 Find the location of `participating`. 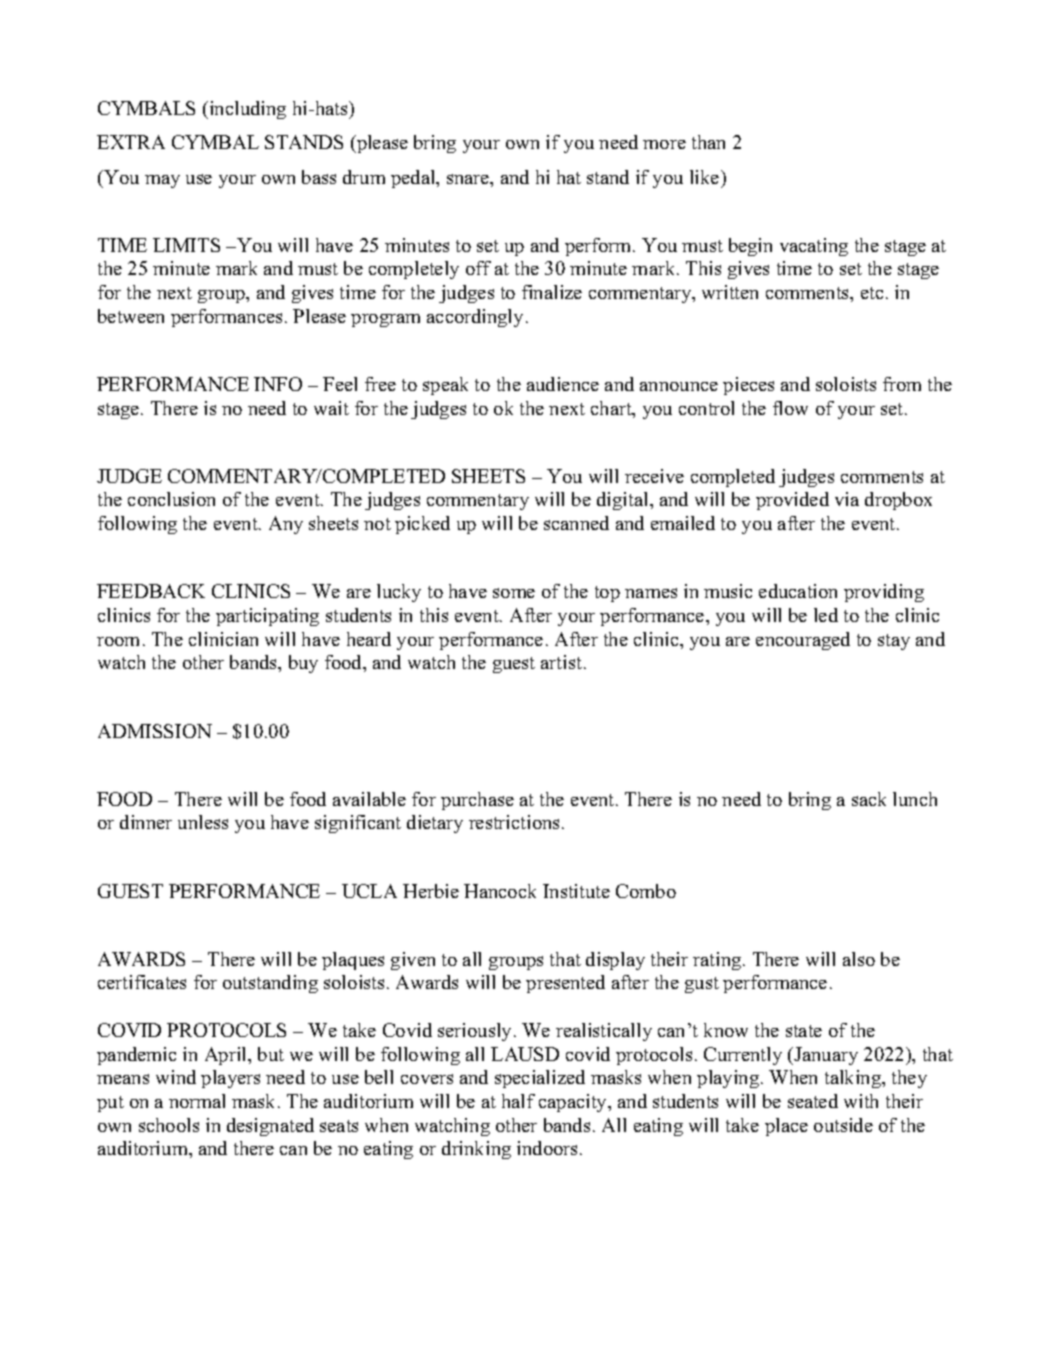

participating is located at coordinates (267, 617).
